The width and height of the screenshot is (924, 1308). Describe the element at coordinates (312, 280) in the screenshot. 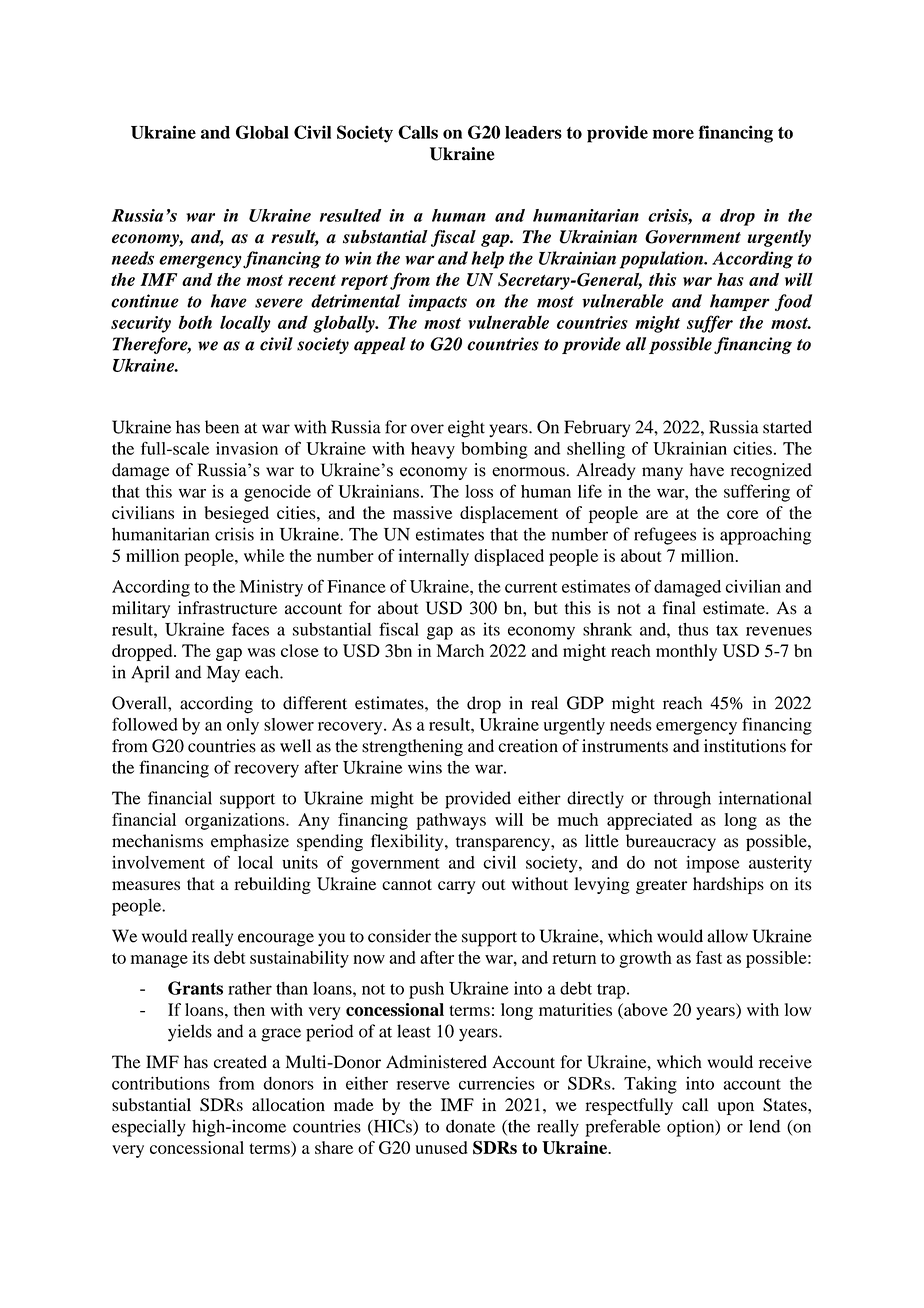

I see `recent` at that location.
